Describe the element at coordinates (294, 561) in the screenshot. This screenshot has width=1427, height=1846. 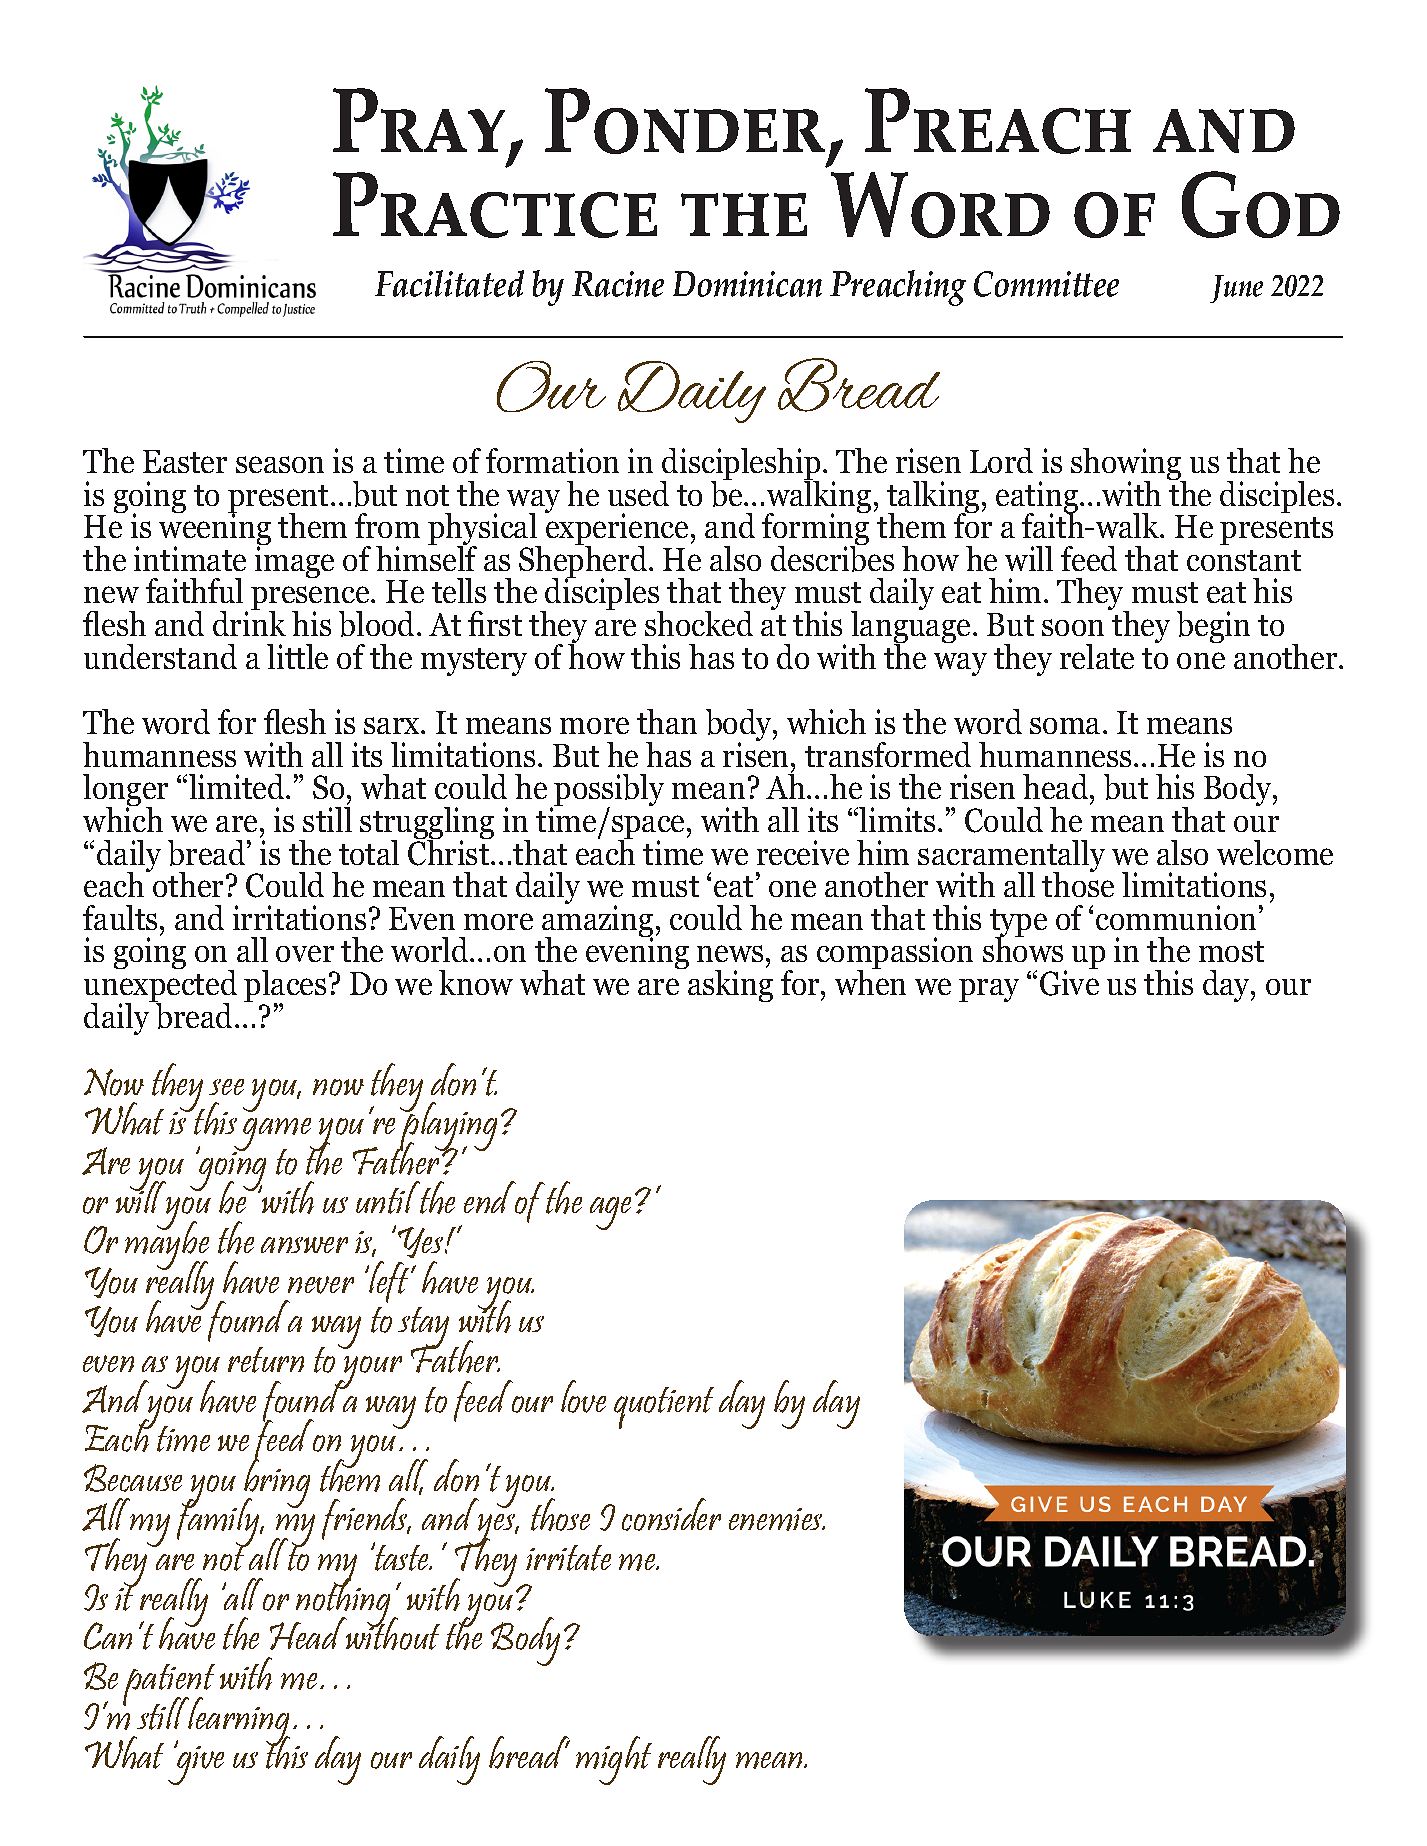
I see `image` at that location.
